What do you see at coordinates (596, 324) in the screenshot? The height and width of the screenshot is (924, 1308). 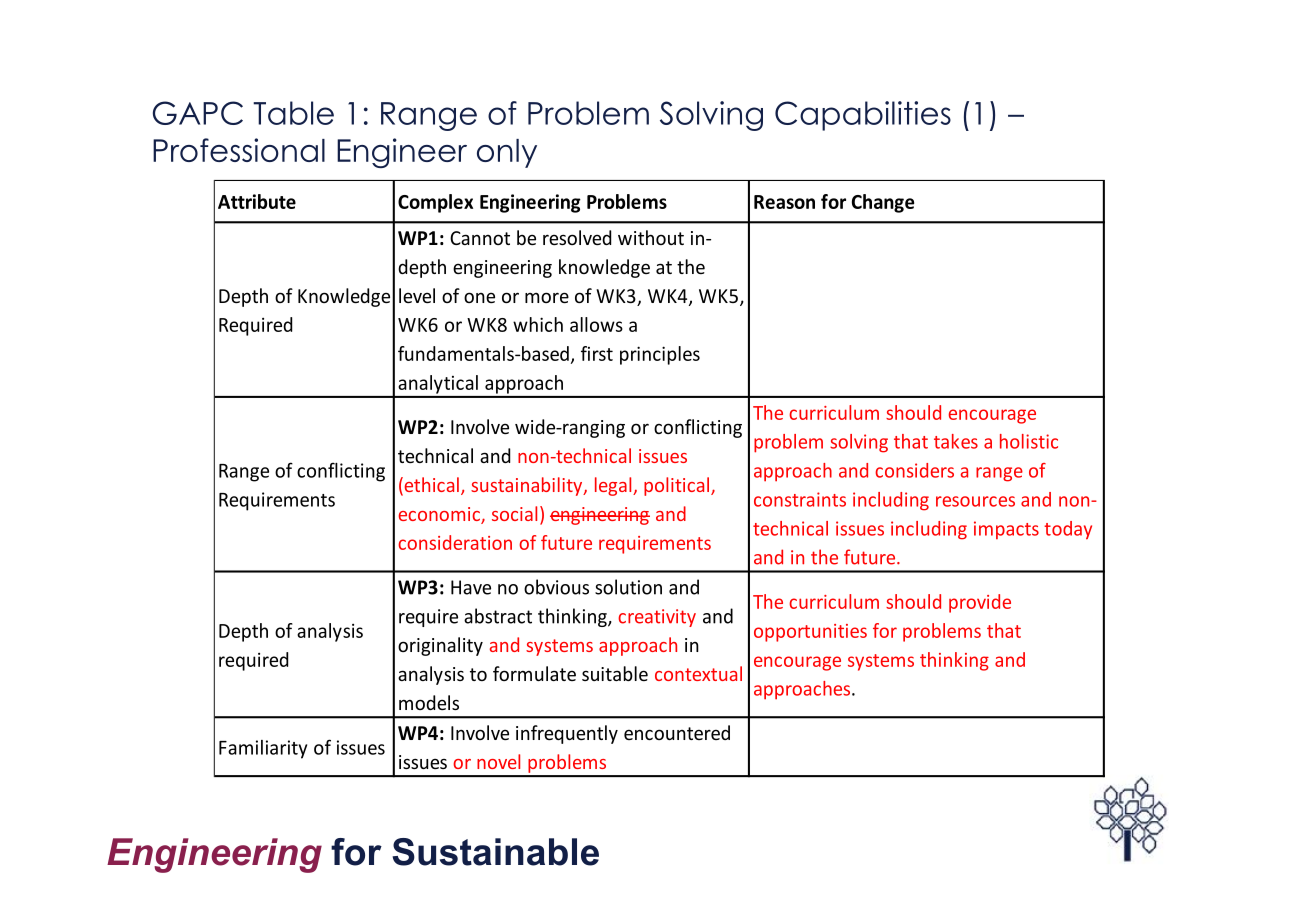 I see `allows` at bounding box center [596, 324].
